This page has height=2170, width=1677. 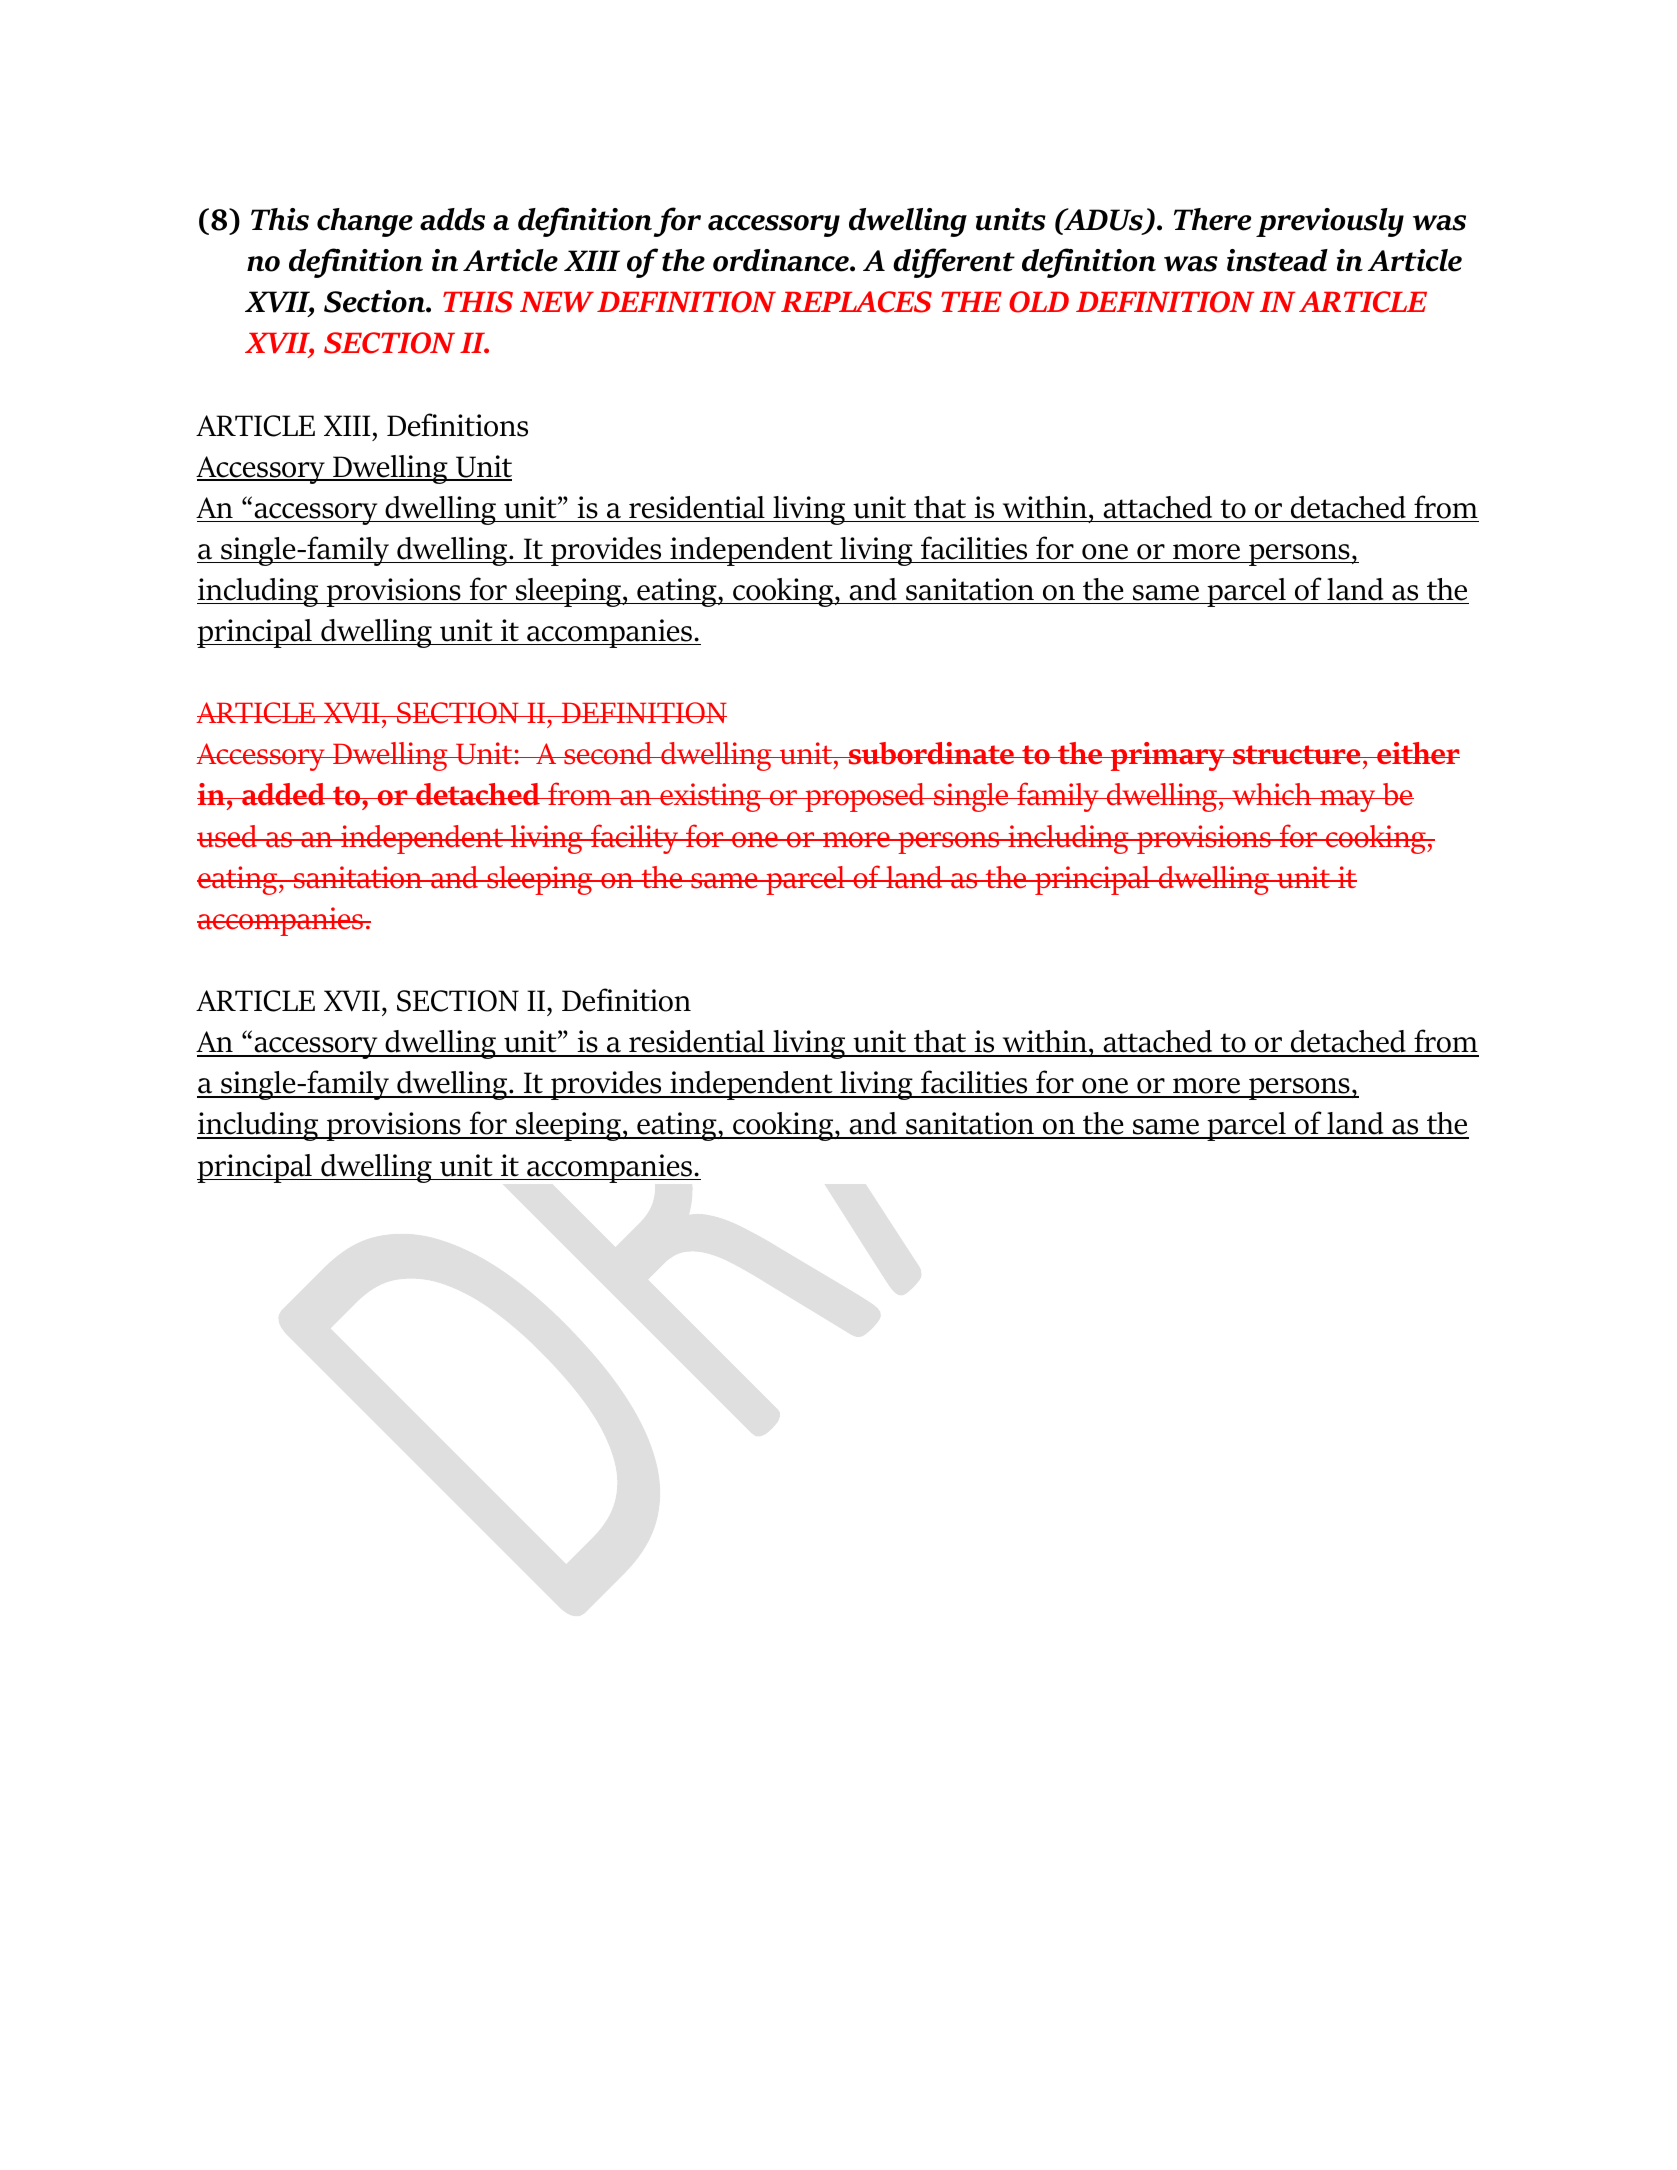 I want to click on REPLACES, so click(x=856, y=302).
